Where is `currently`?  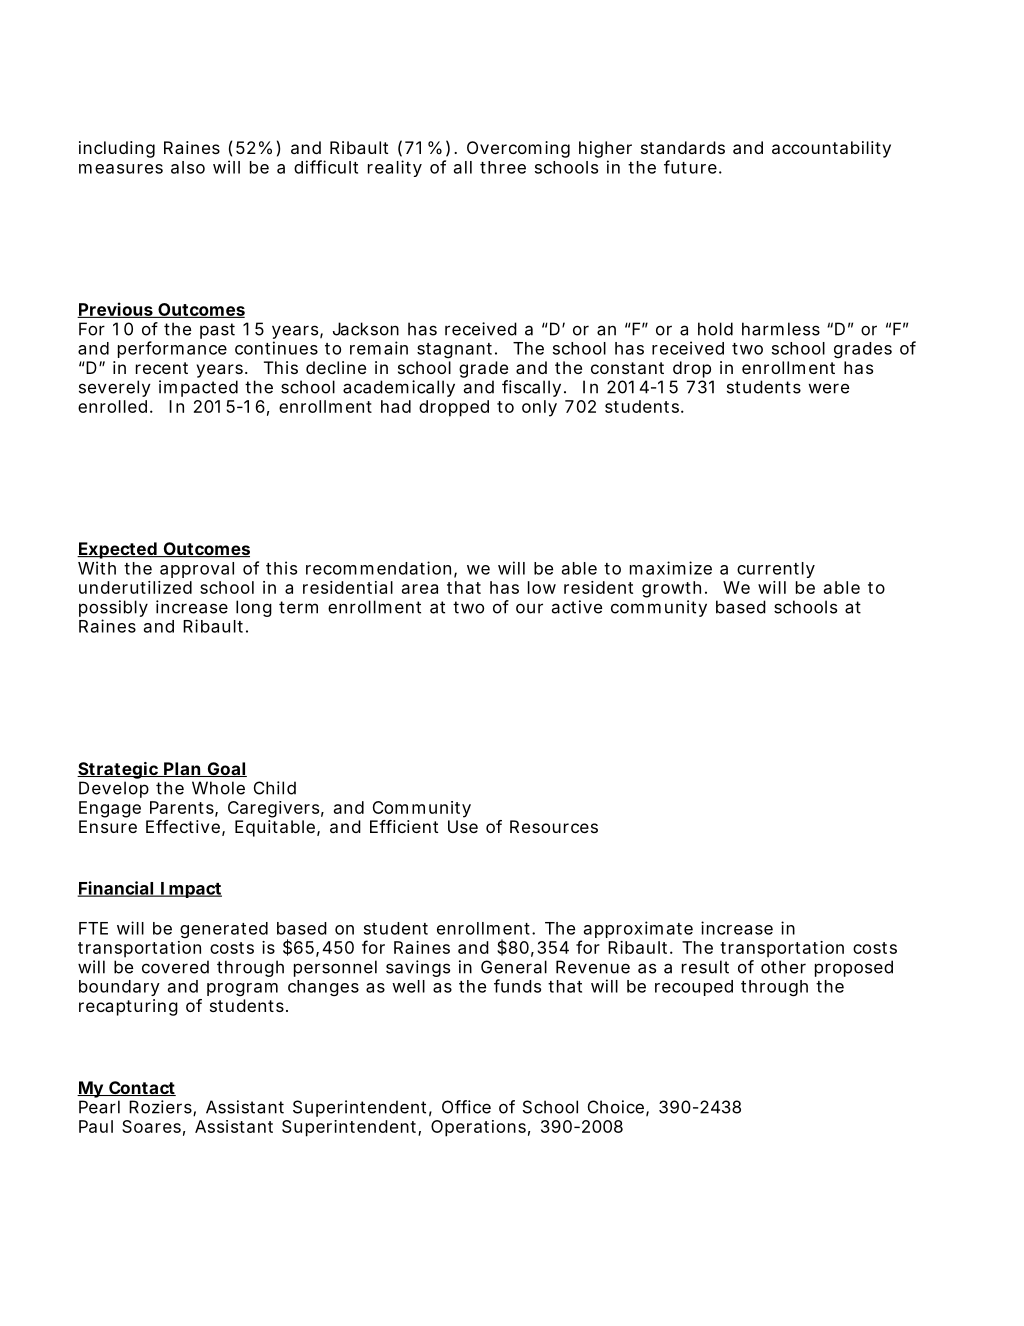 currently is located at coordinates (776, 570).
